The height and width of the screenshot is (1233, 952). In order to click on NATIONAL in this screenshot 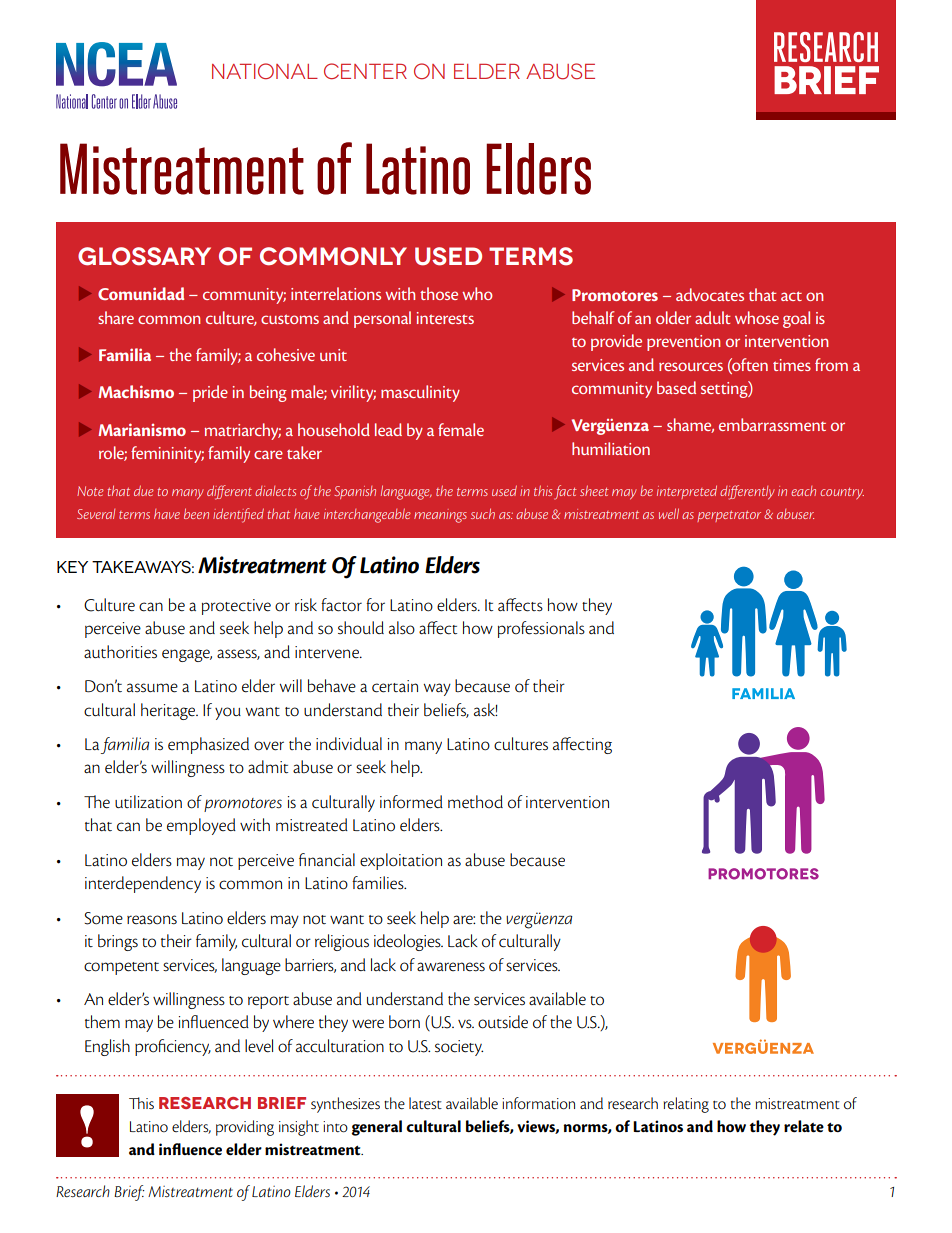, I will do `click(265, 71)`.
